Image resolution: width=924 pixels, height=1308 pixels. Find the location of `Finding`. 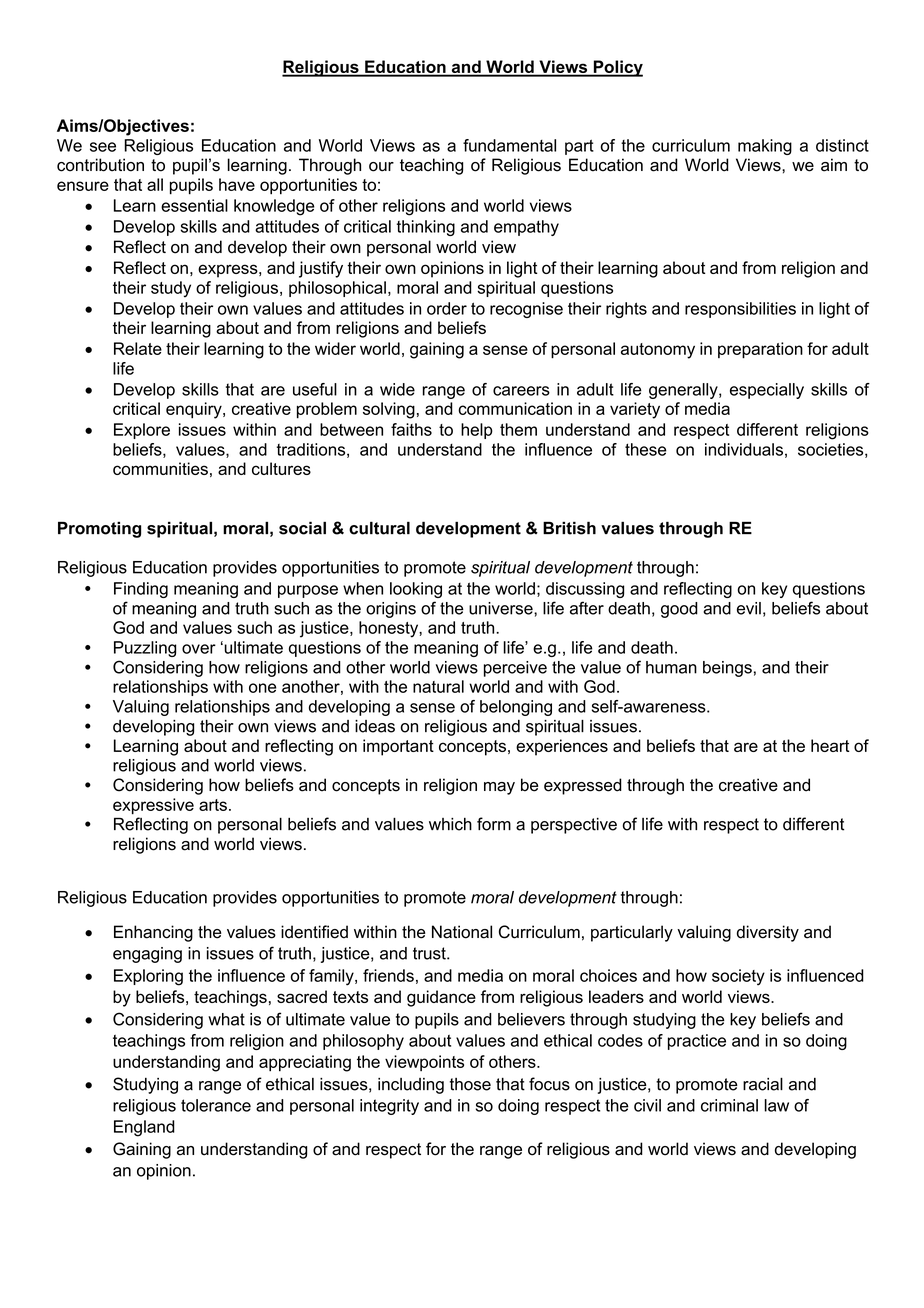

Finding is located at coordinates (141, 590).
